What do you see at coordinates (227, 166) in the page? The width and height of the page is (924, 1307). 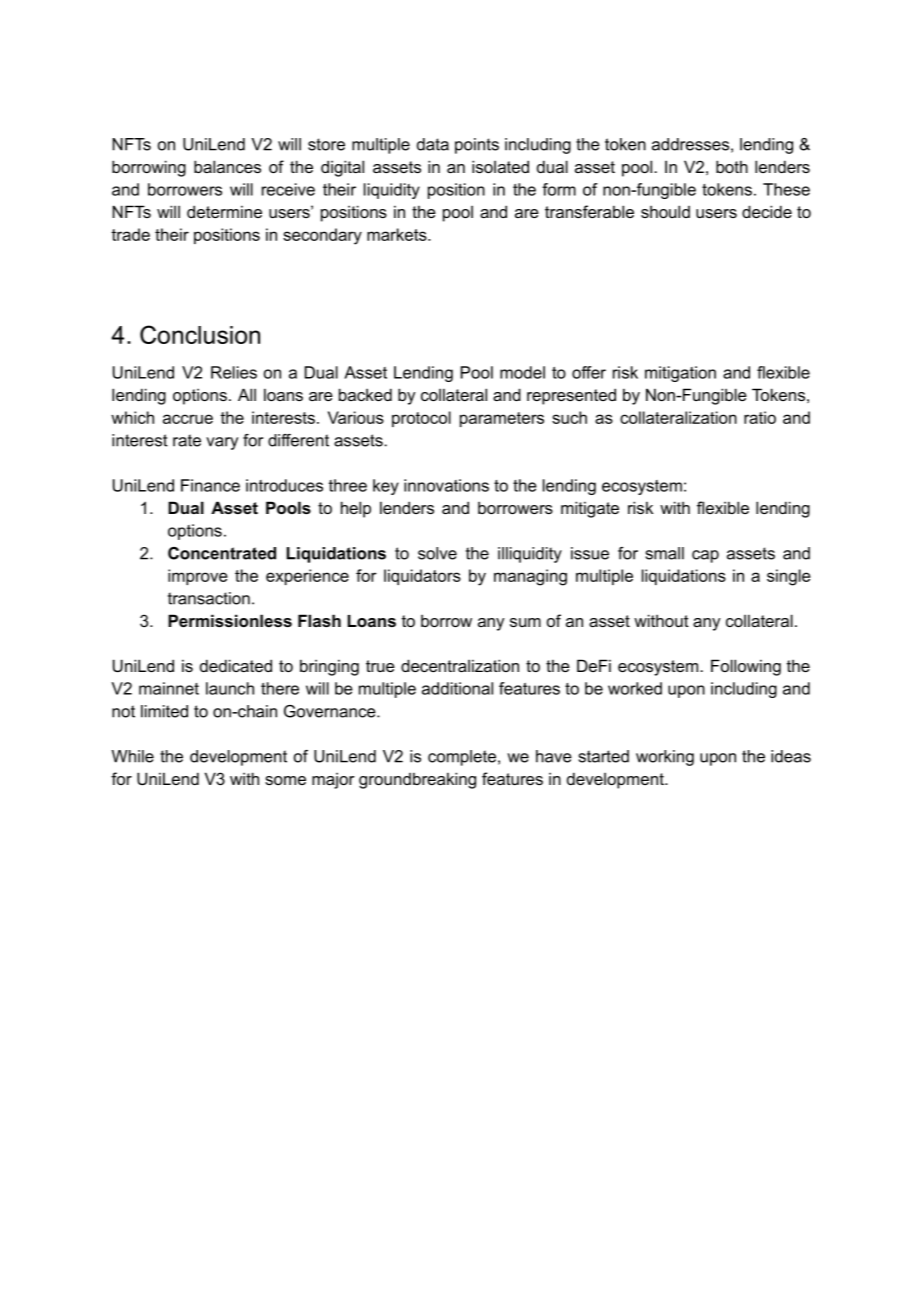 I see `balances` at bounding box center [227, 166].
